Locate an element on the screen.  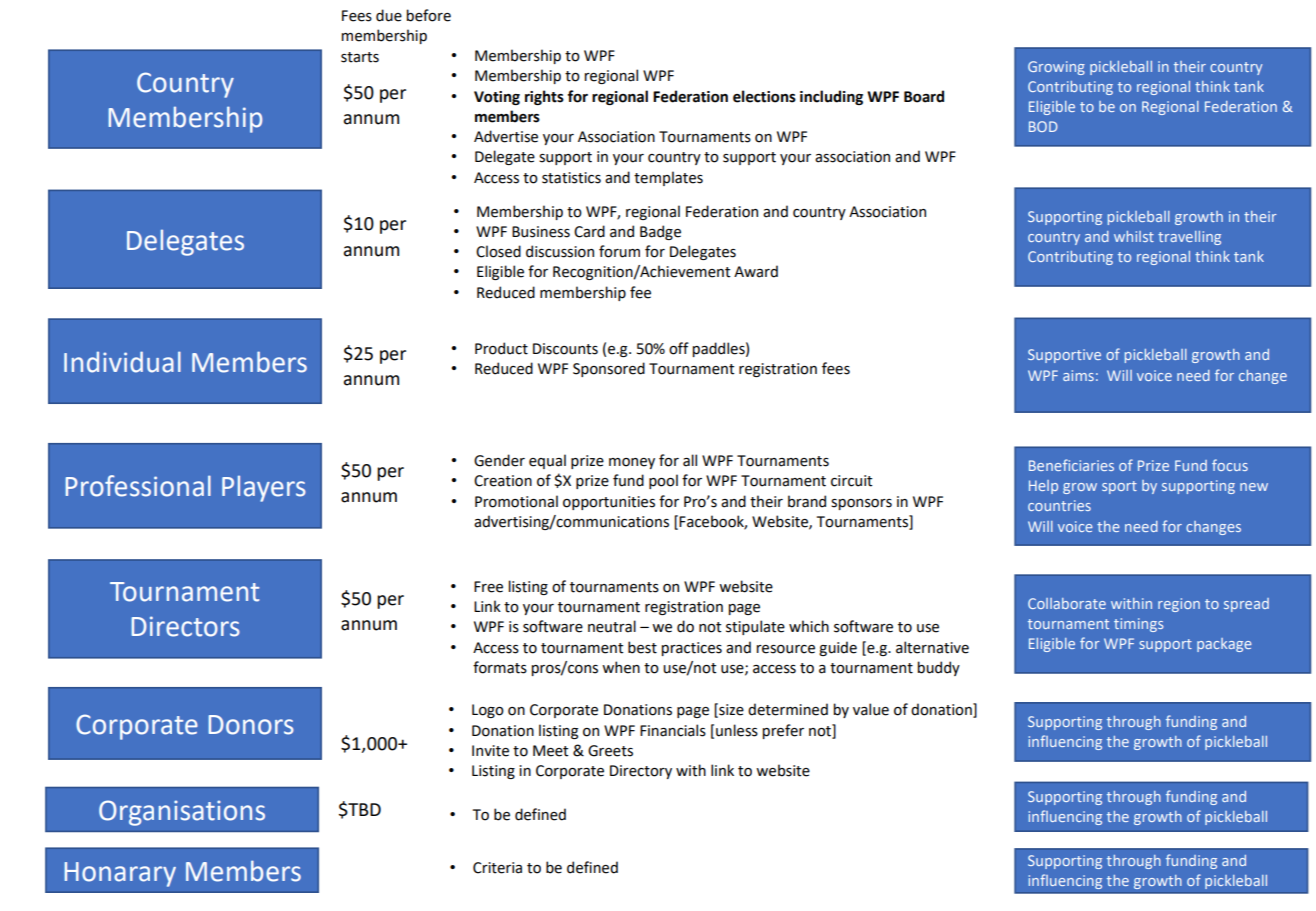
value is located at coordinates (871, 709).
